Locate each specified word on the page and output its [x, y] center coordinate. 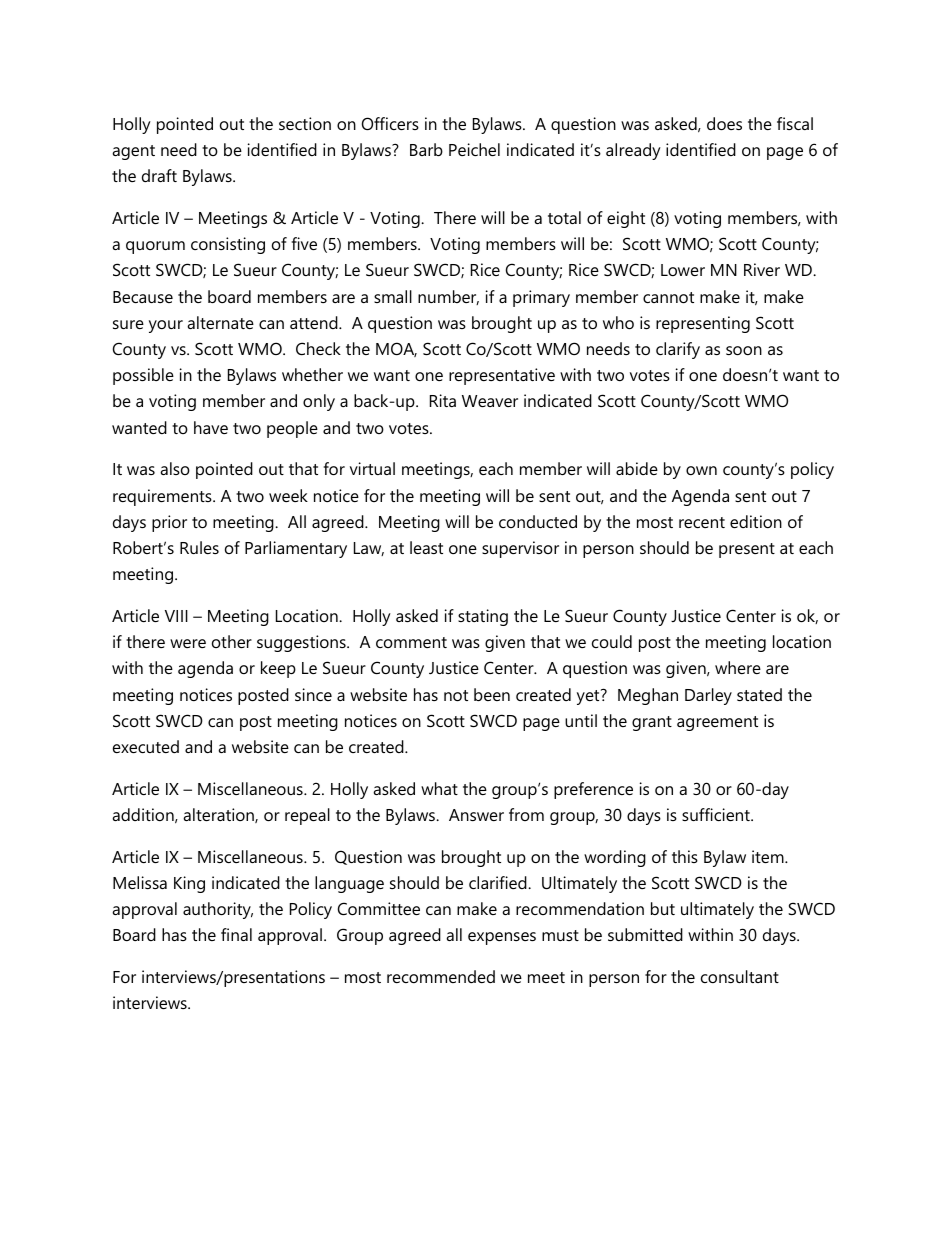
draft [159, 175]
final [236, 934]
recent [702, 522]
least [426, 547]
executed [146, 746]
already [633, 151]
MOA [396, 349]
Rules [199, 547]
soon [744, 350]
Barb [426, 149]
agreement [717, 723]
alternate [220, 322]
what [439, 788]
